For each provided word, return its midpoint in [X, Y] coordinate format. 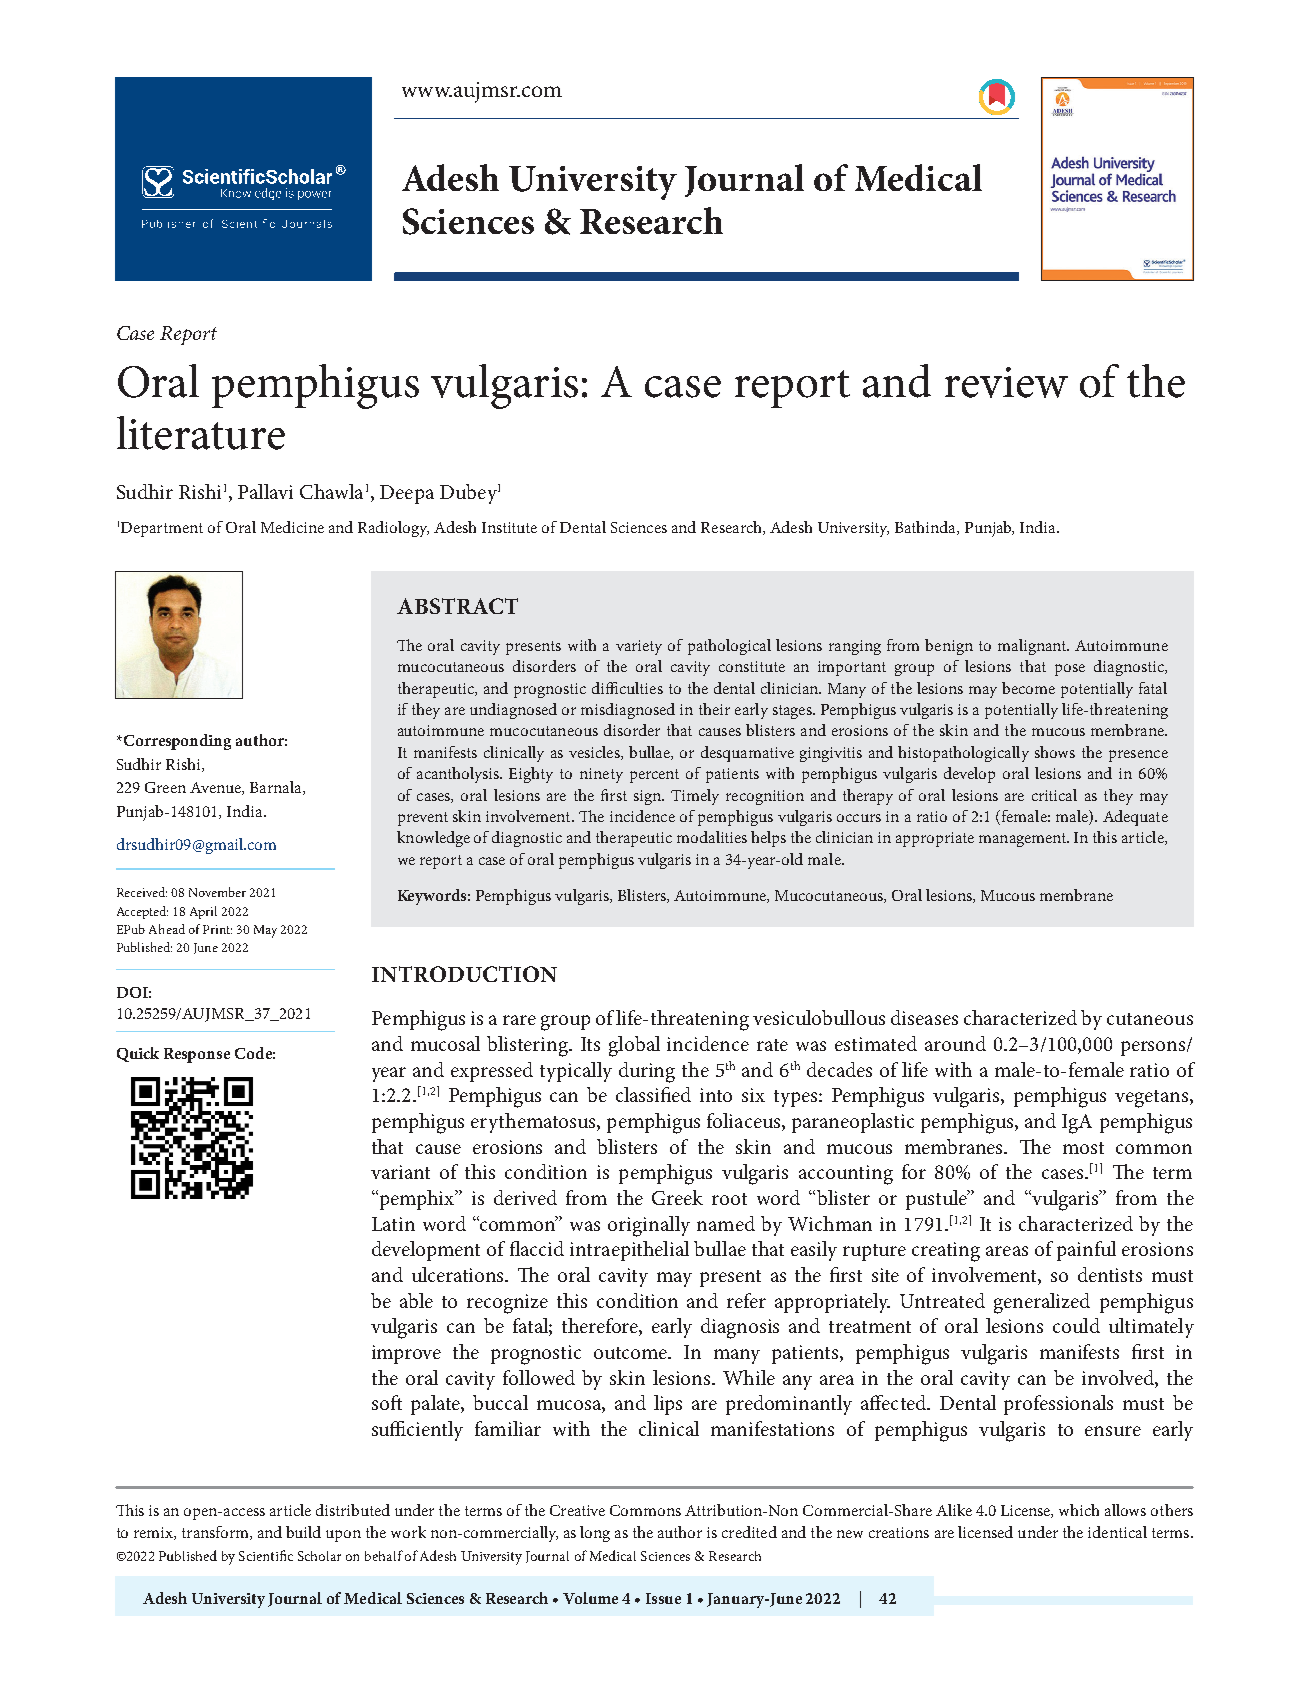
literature [201, 433]
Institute [509, 527]
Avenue [216, 788]
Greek [677, 1197]
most [1083, 1148]
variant [400, 1172]
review [1006, 382]
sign [648, 797]
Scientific [266, 1555]
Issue [663, 1598]
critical [1054, 795]
